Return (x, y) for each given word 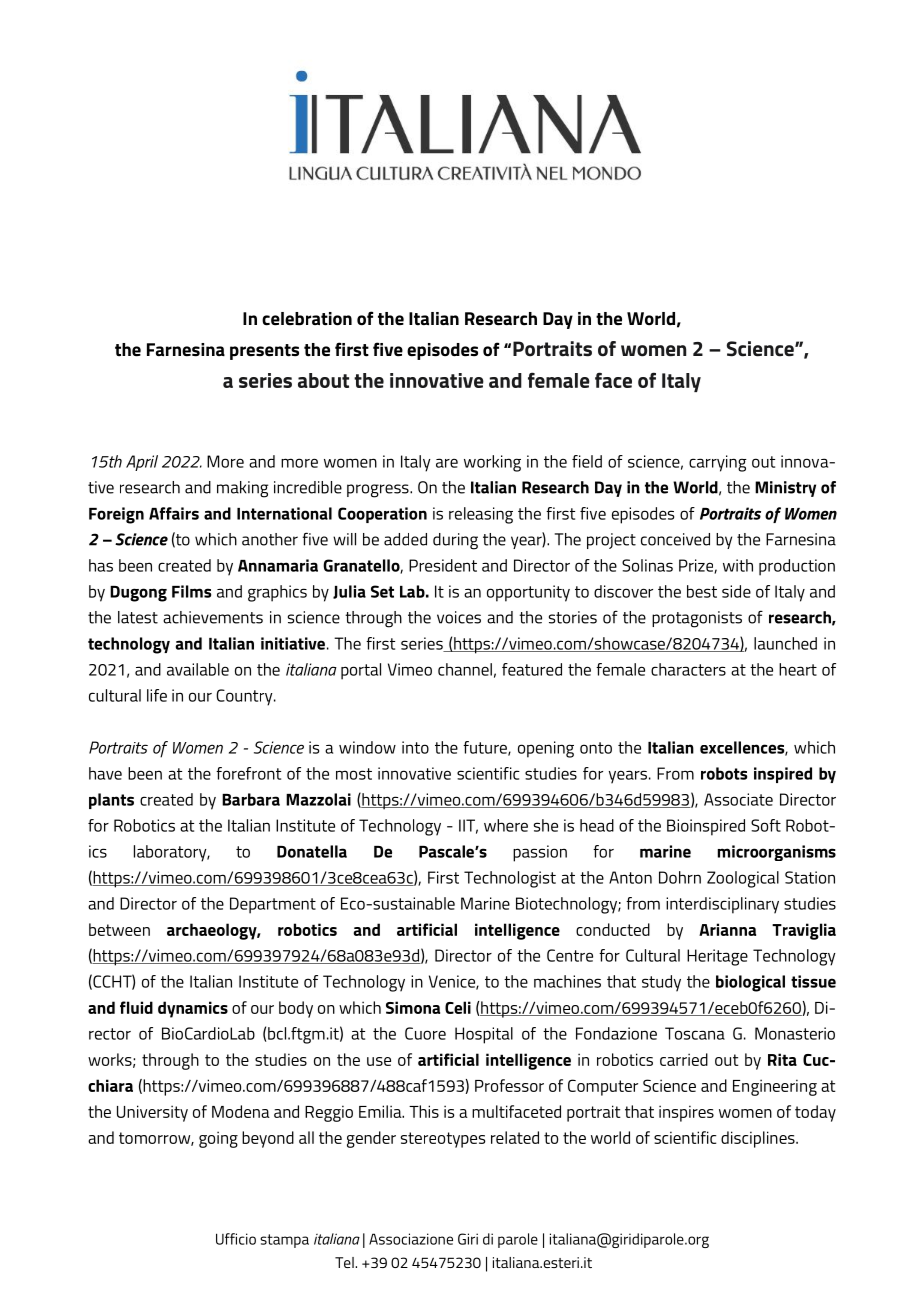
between (119, 929)
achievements (213, 617)
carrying (718, 463)
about (323, 380)
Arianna (727, 929)
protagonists (697, 619)
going (218, 1139)
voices (459, 617)
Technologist (510, 879)
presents (264, 352)
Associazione (411, 1239)
